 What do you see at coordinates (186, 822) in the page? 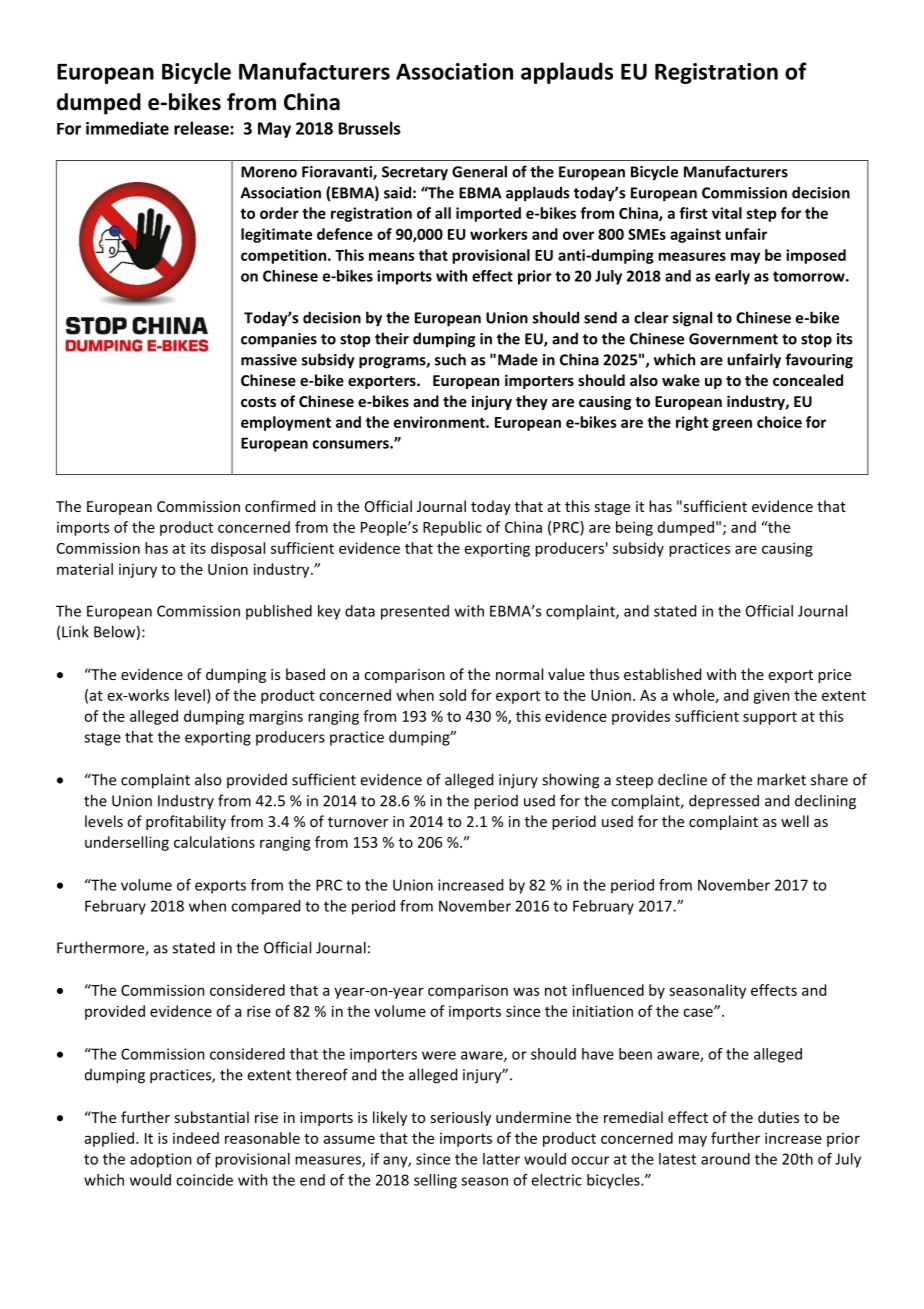
I see `profitability` at bounding box center [186, 822].
